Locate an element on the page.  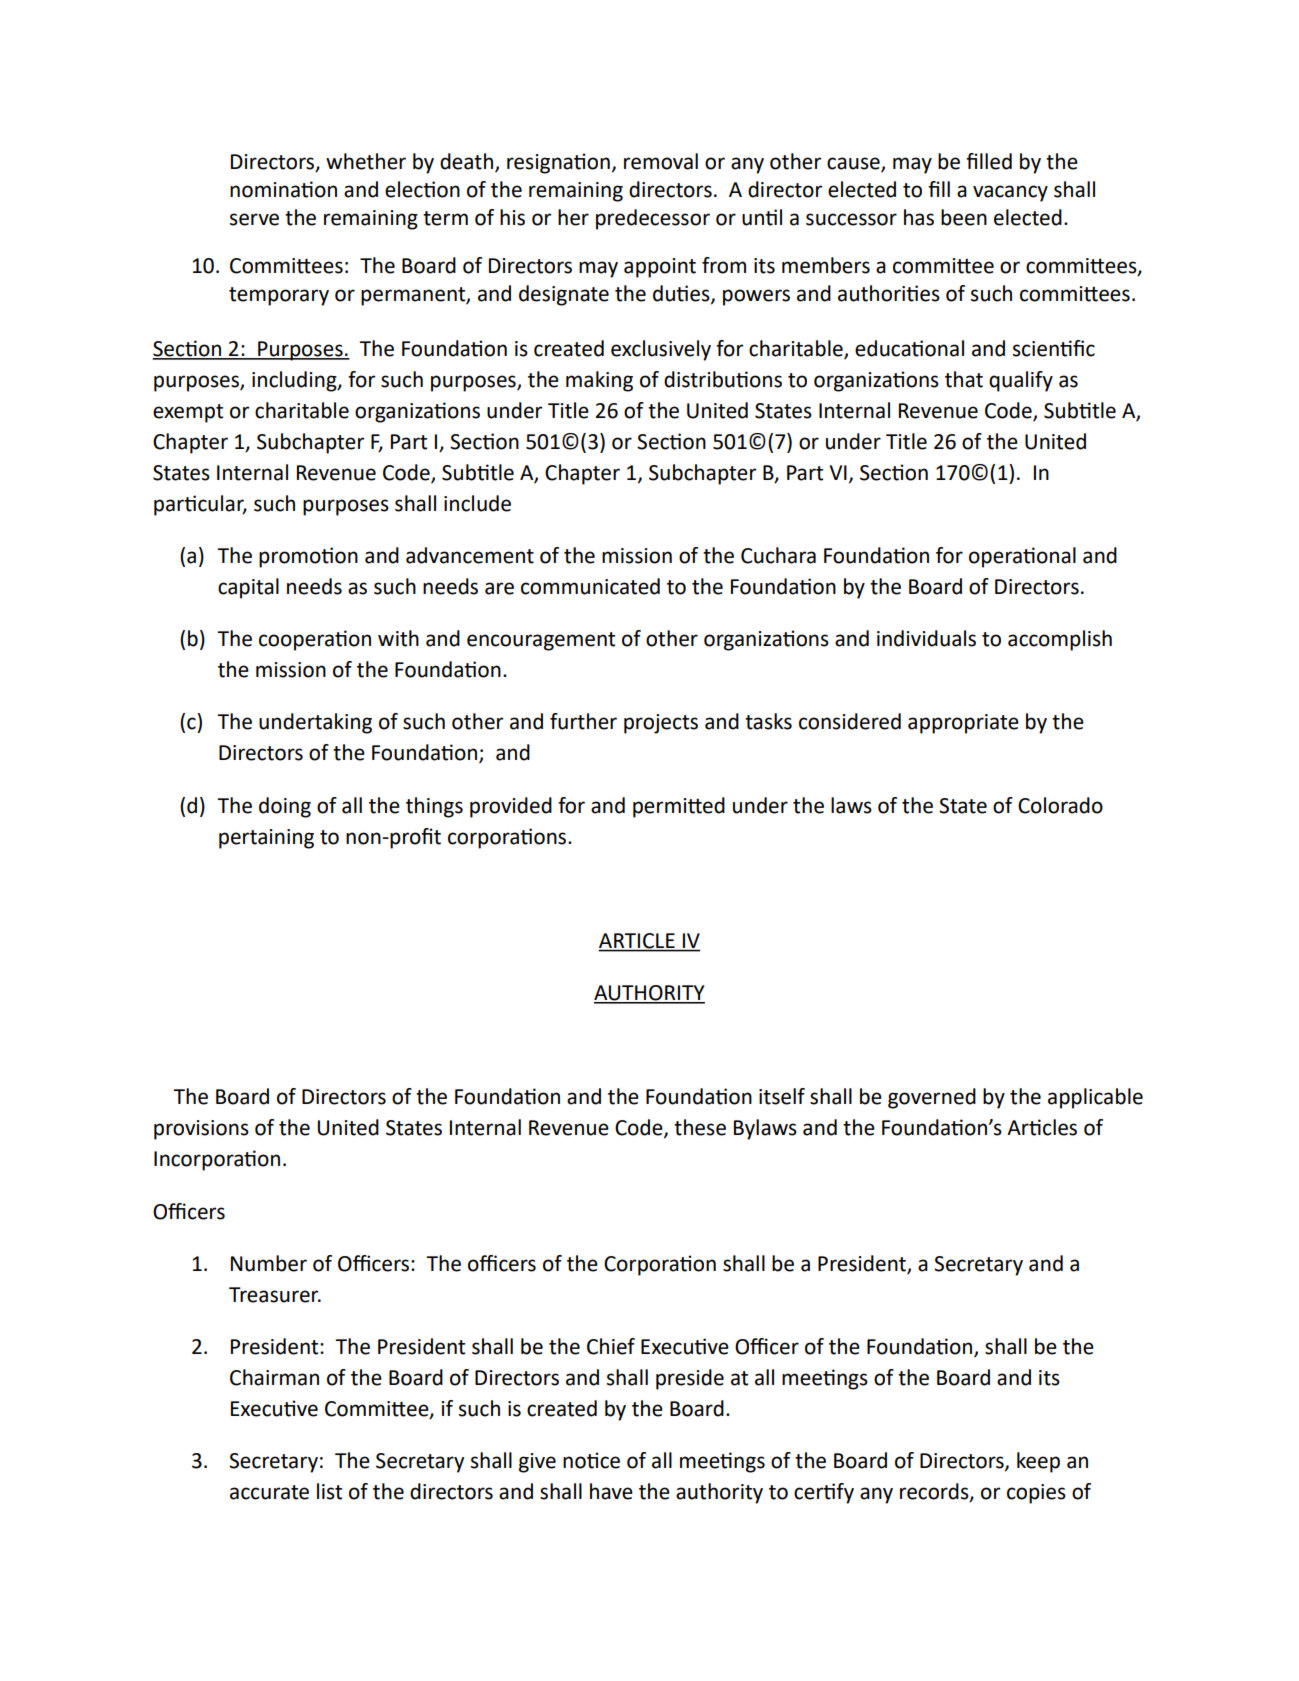
serve is located at coordinates (254, 219).
